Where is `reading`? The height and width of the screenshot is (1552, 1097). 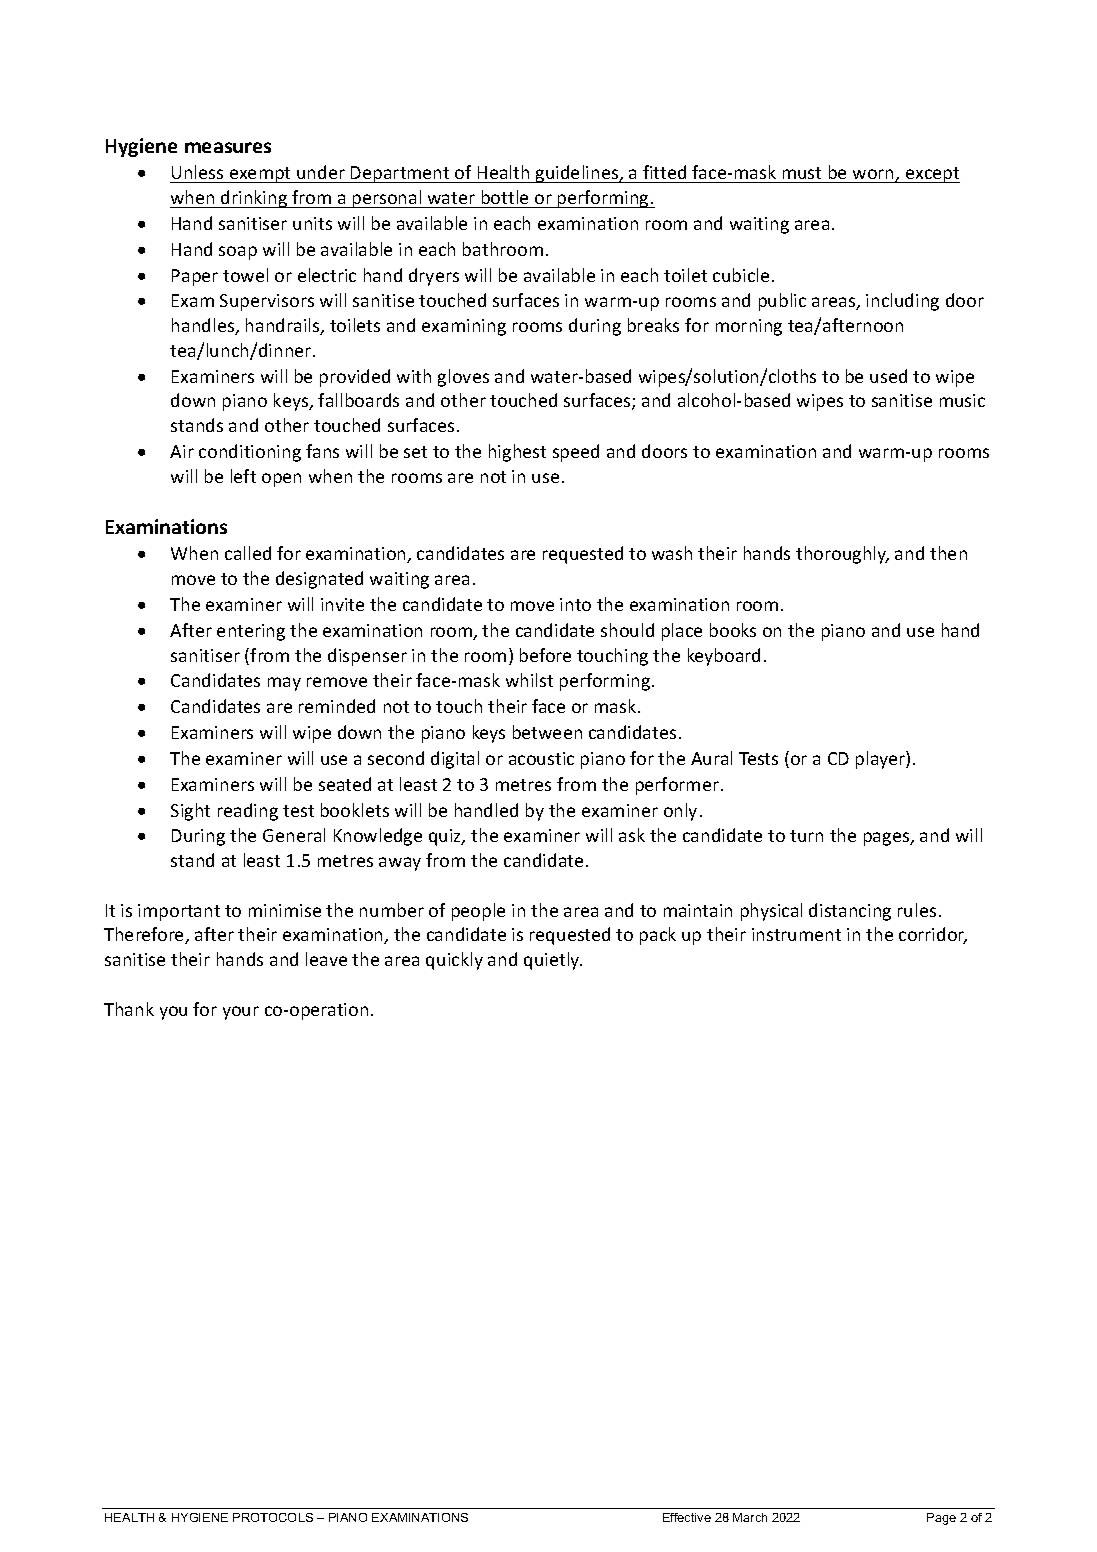 reading is located at coordinates (248, 812).
